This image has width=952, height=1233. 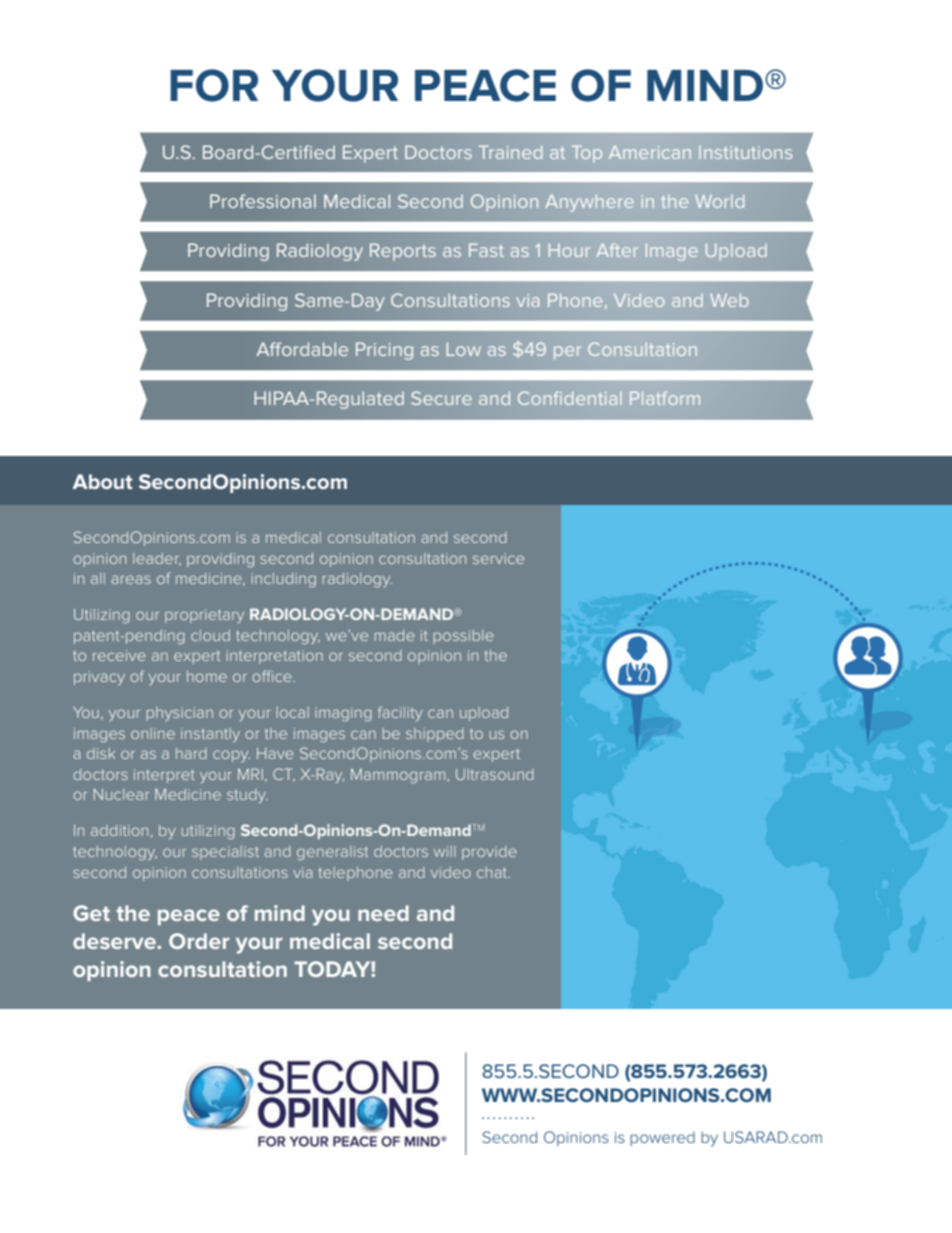 I want to click on Professional, so click(x=263, y=201).
